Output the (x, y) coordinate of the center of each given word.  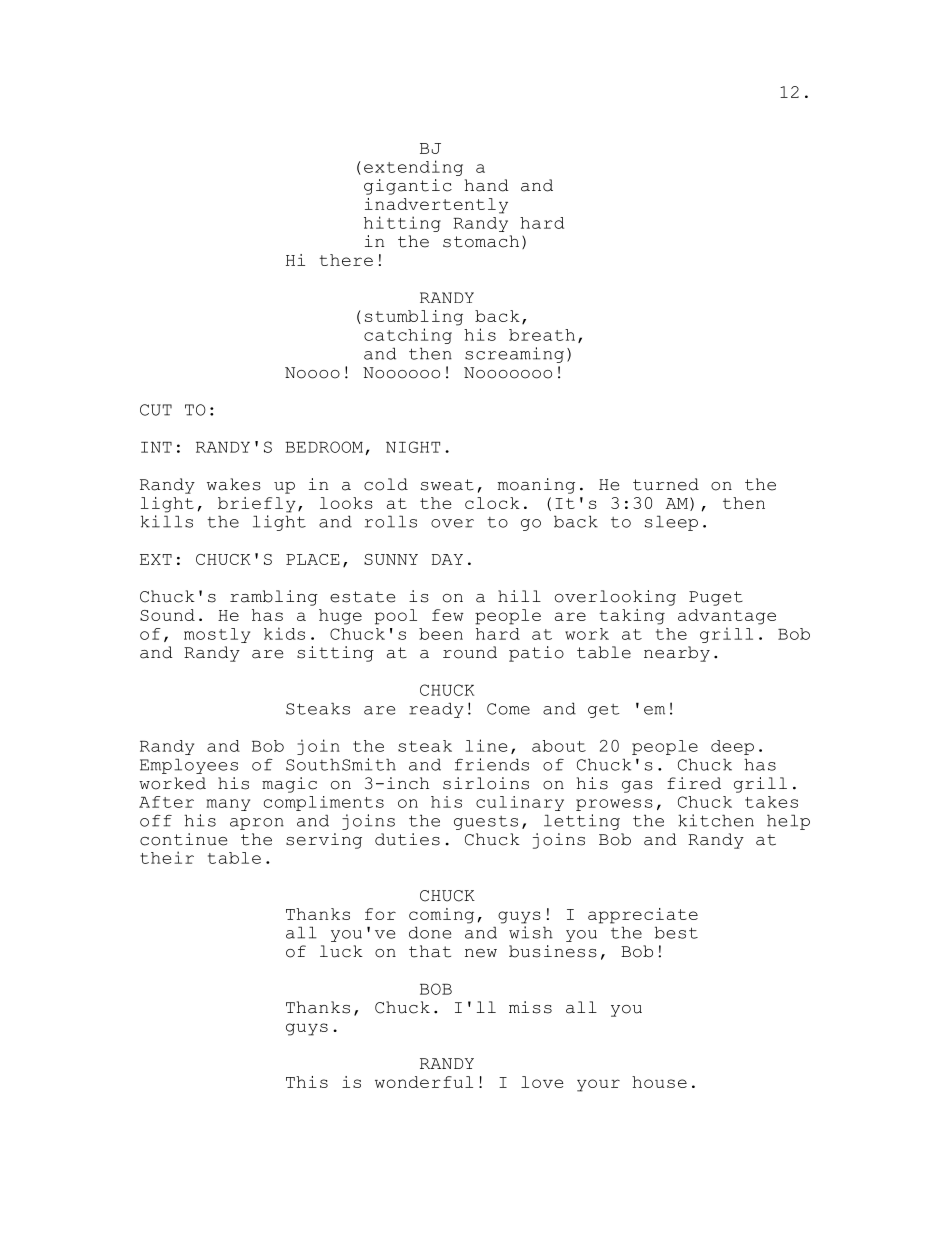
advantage (727, 617)
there (346, 260)
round (470, 652)
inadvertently (436, 206)
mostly (217, 635)
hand (487, 185)
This (307, 1082)
